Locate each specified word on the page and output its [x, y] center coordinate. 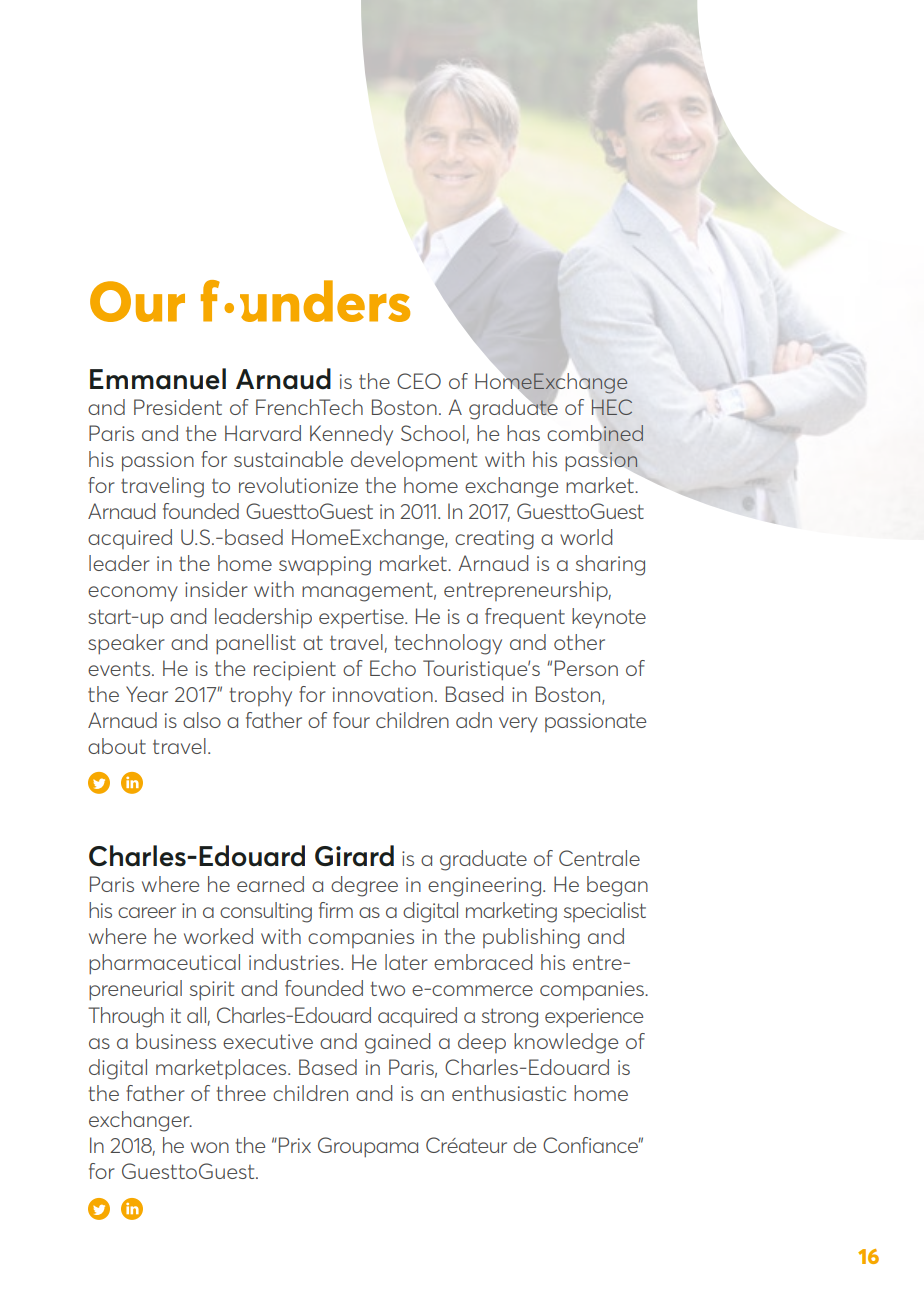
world [586, 537]
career [147, 912]
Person [586, 668]
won [210, 1147]
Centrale [599, 858]
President [178, 407]
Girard [354, 856]
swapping [325, 566]
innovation [383, 694]
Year [147, 694]
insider [216, 589]
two [388, 988]
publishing [531, 938]
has [523, 433]
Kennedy [351, 435]
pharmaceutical [164, 964]
